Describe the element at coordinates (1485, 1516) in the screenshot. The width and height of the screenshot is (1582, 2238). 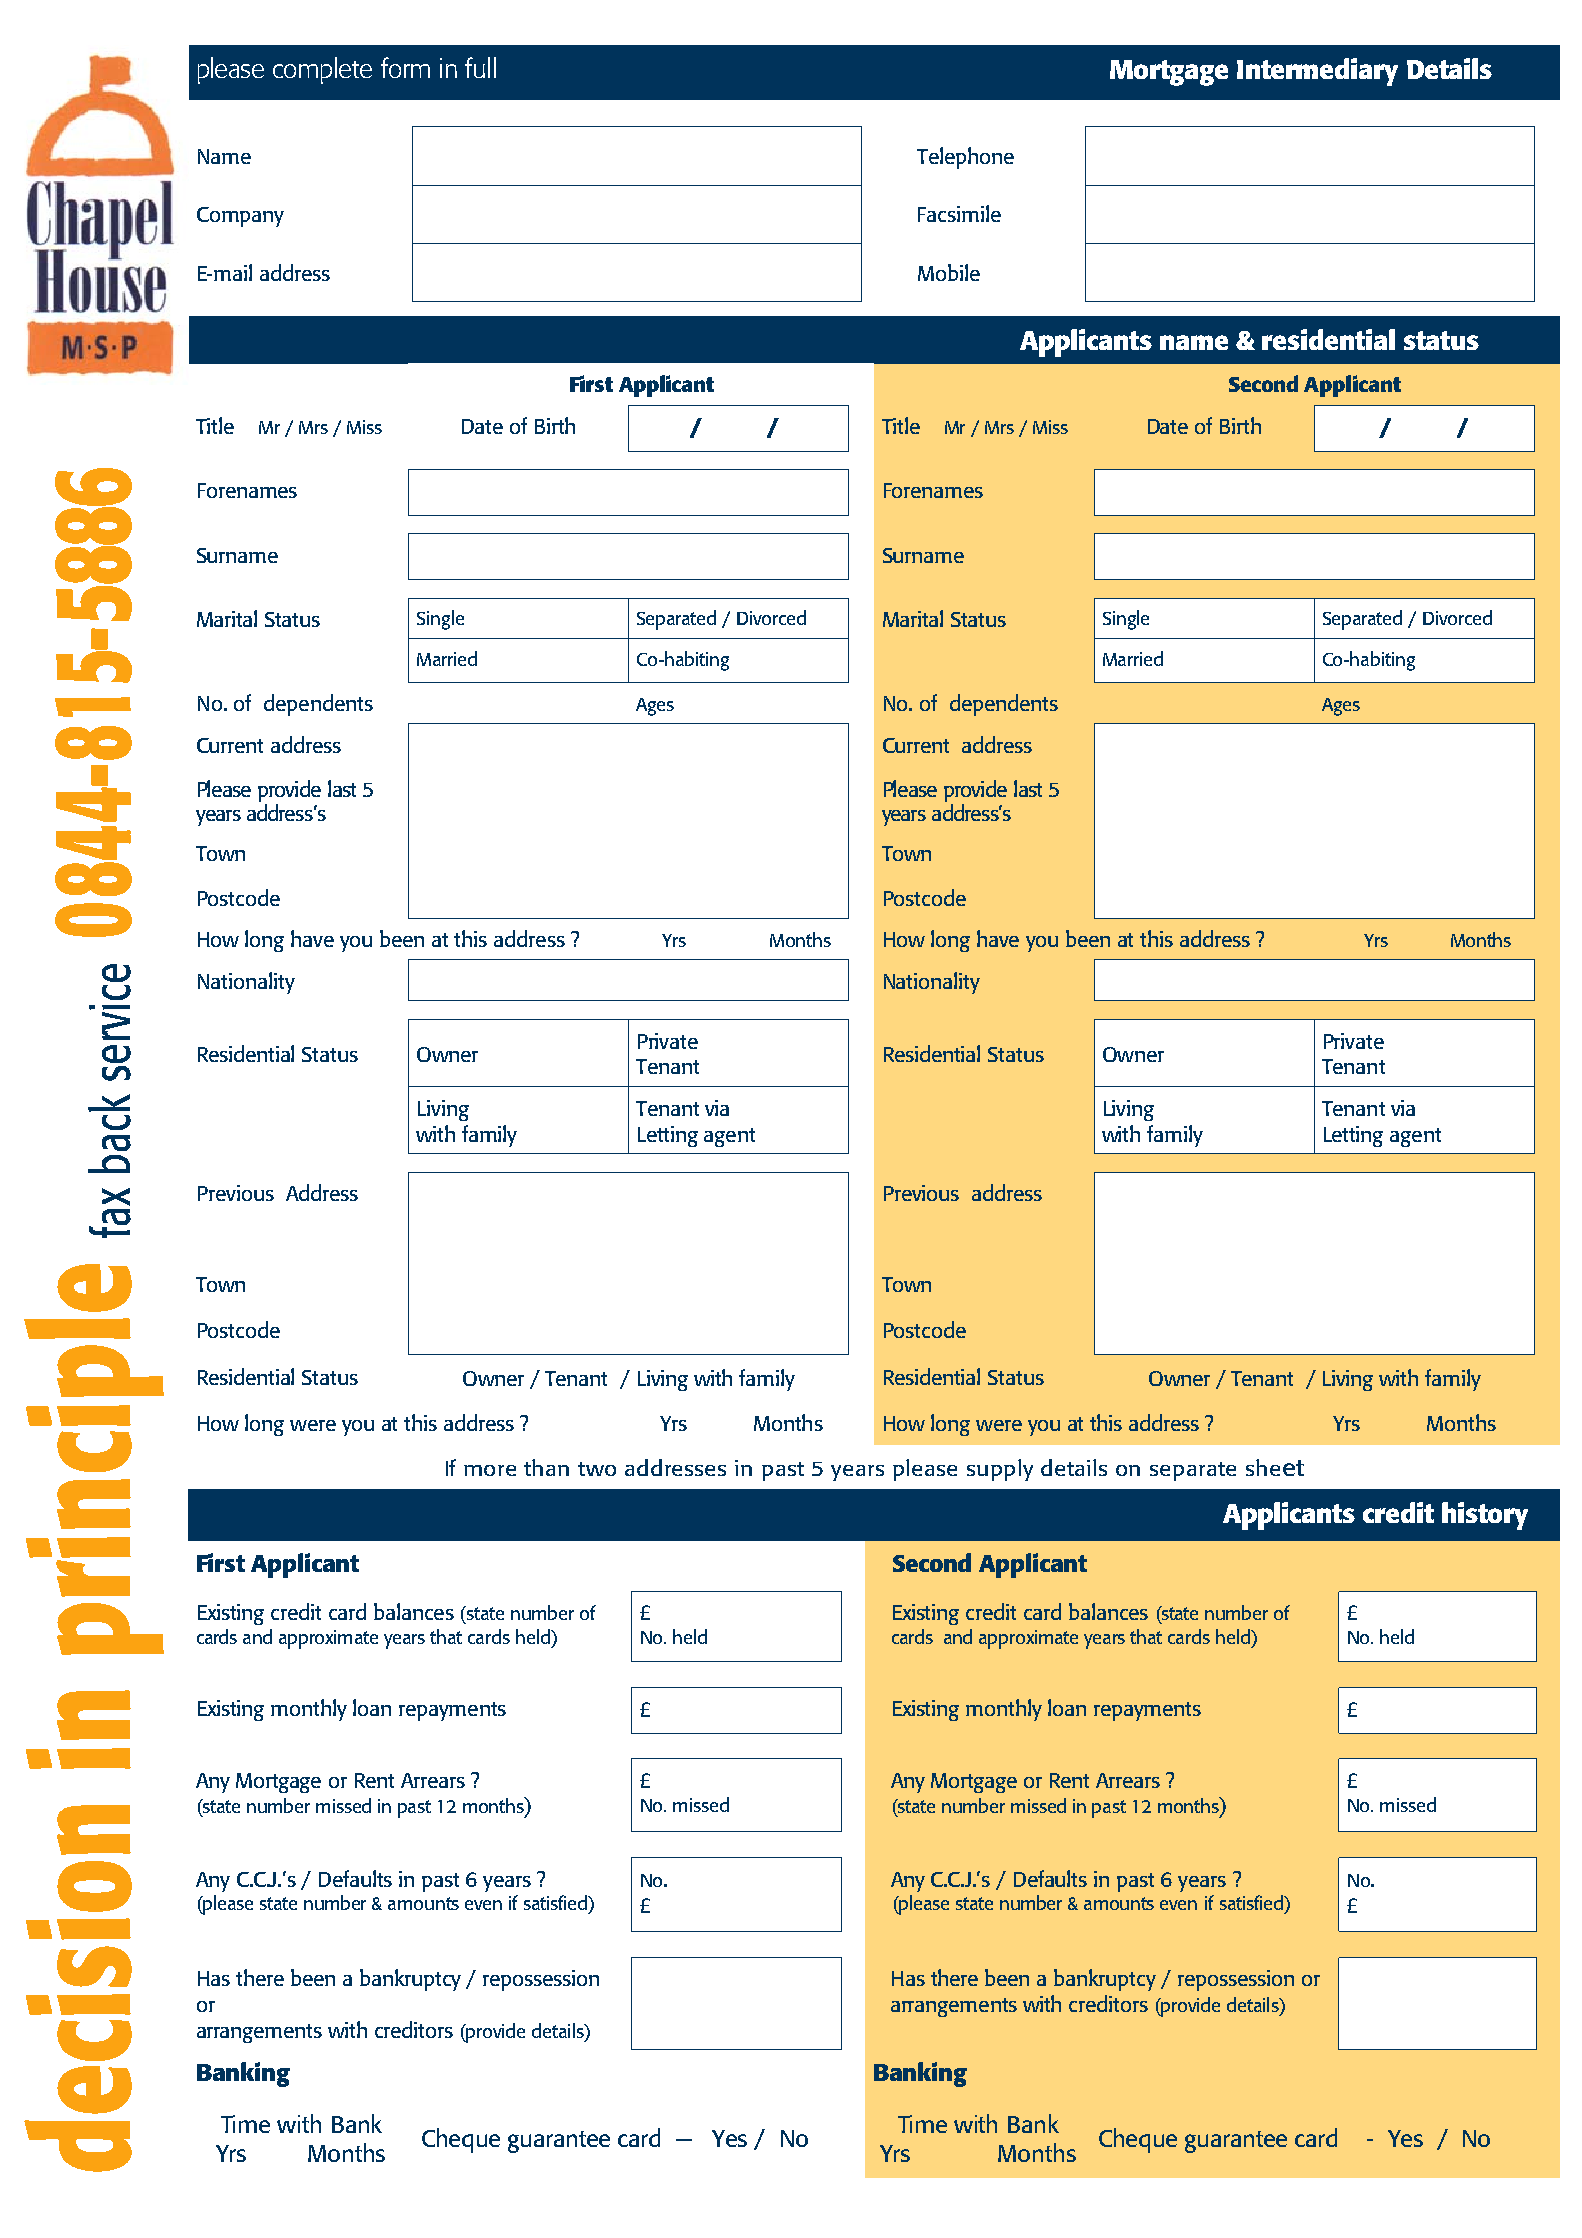
I see `history` at that location.
